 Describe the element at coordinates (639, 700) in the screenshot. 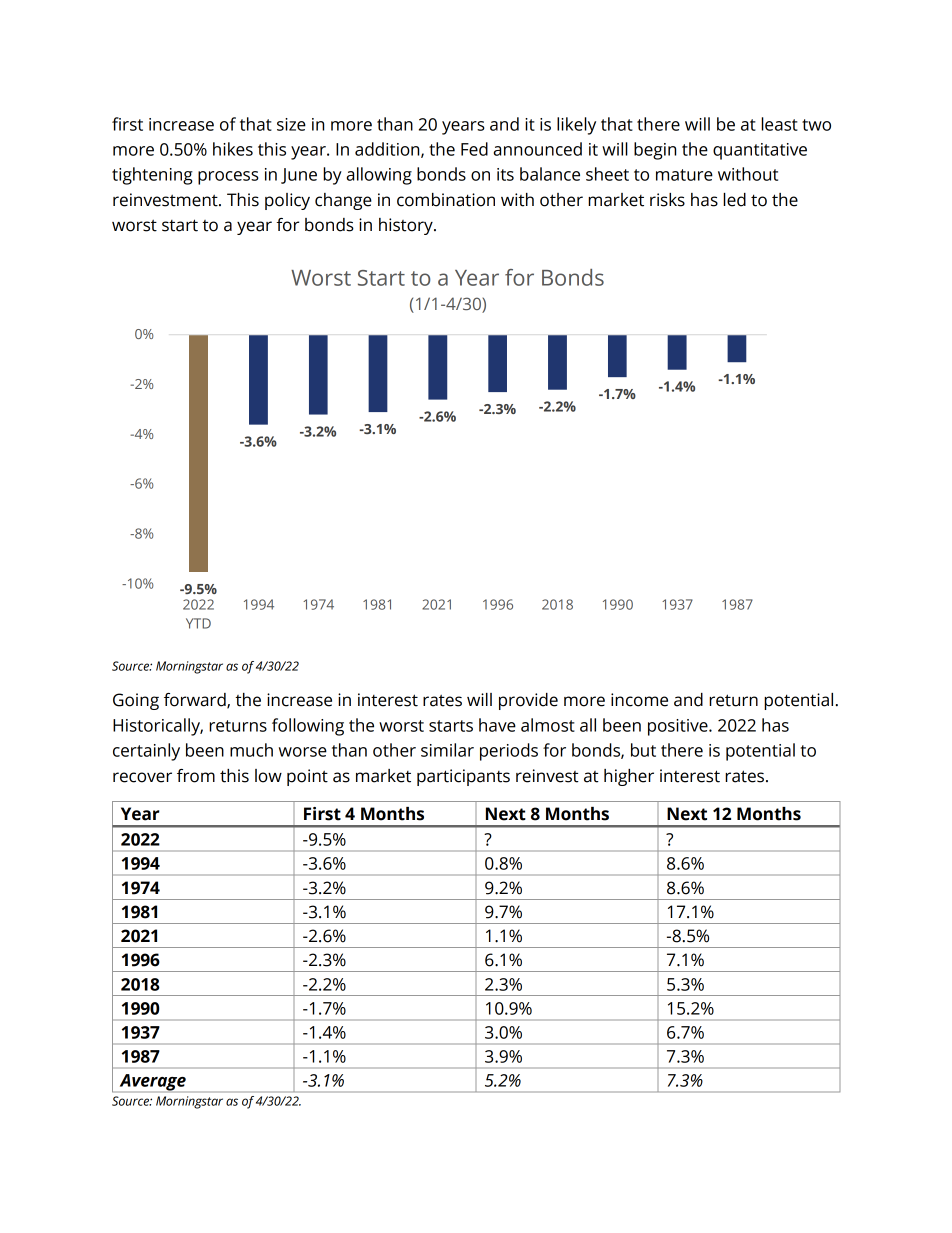

I see `income` at that location.
